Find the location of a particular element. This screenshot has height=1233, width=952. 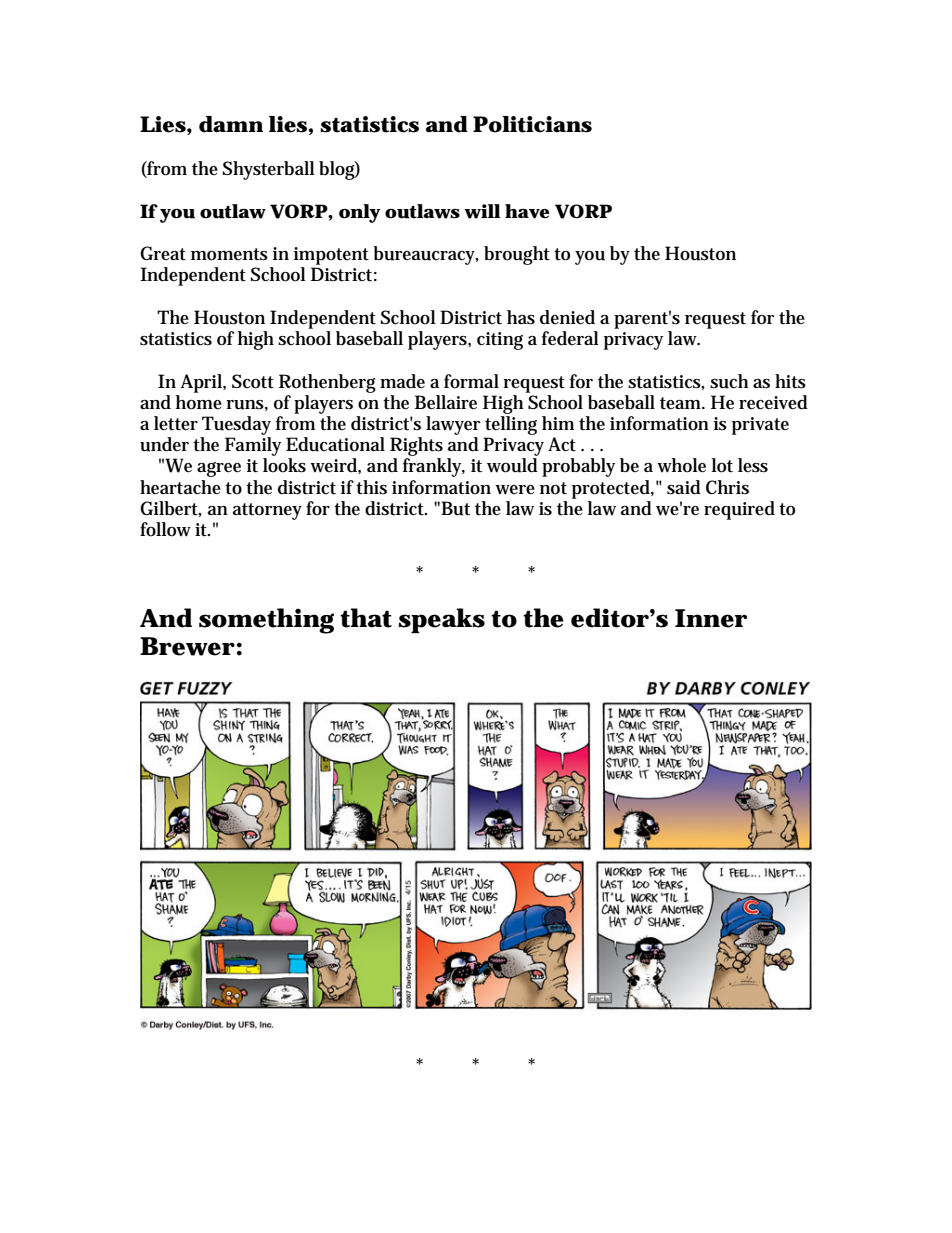

have is located at coordinates (527, 211).
